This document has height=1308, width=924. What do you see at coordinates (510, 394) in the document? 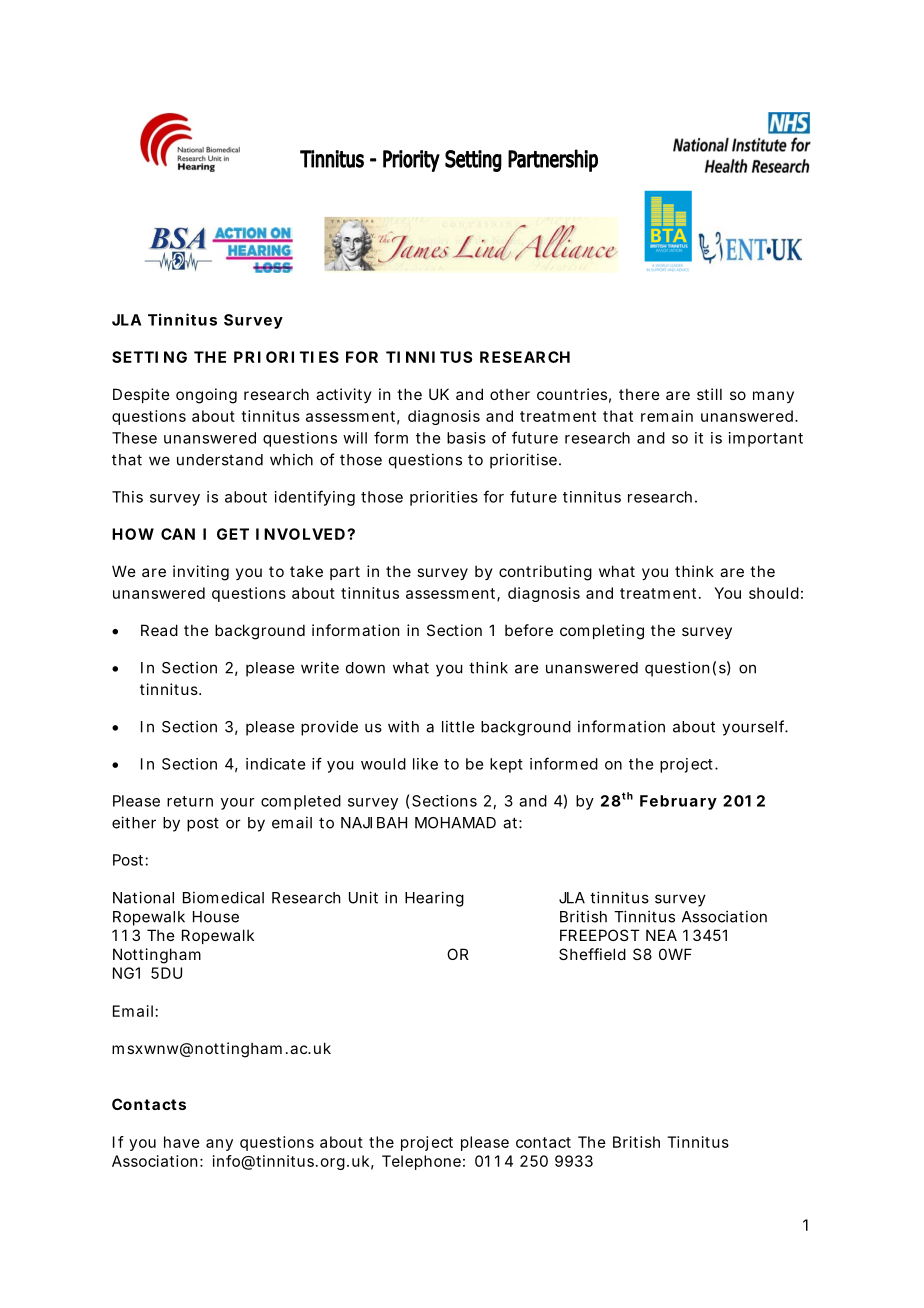
I see `other` at bounding box center [510, 394].
